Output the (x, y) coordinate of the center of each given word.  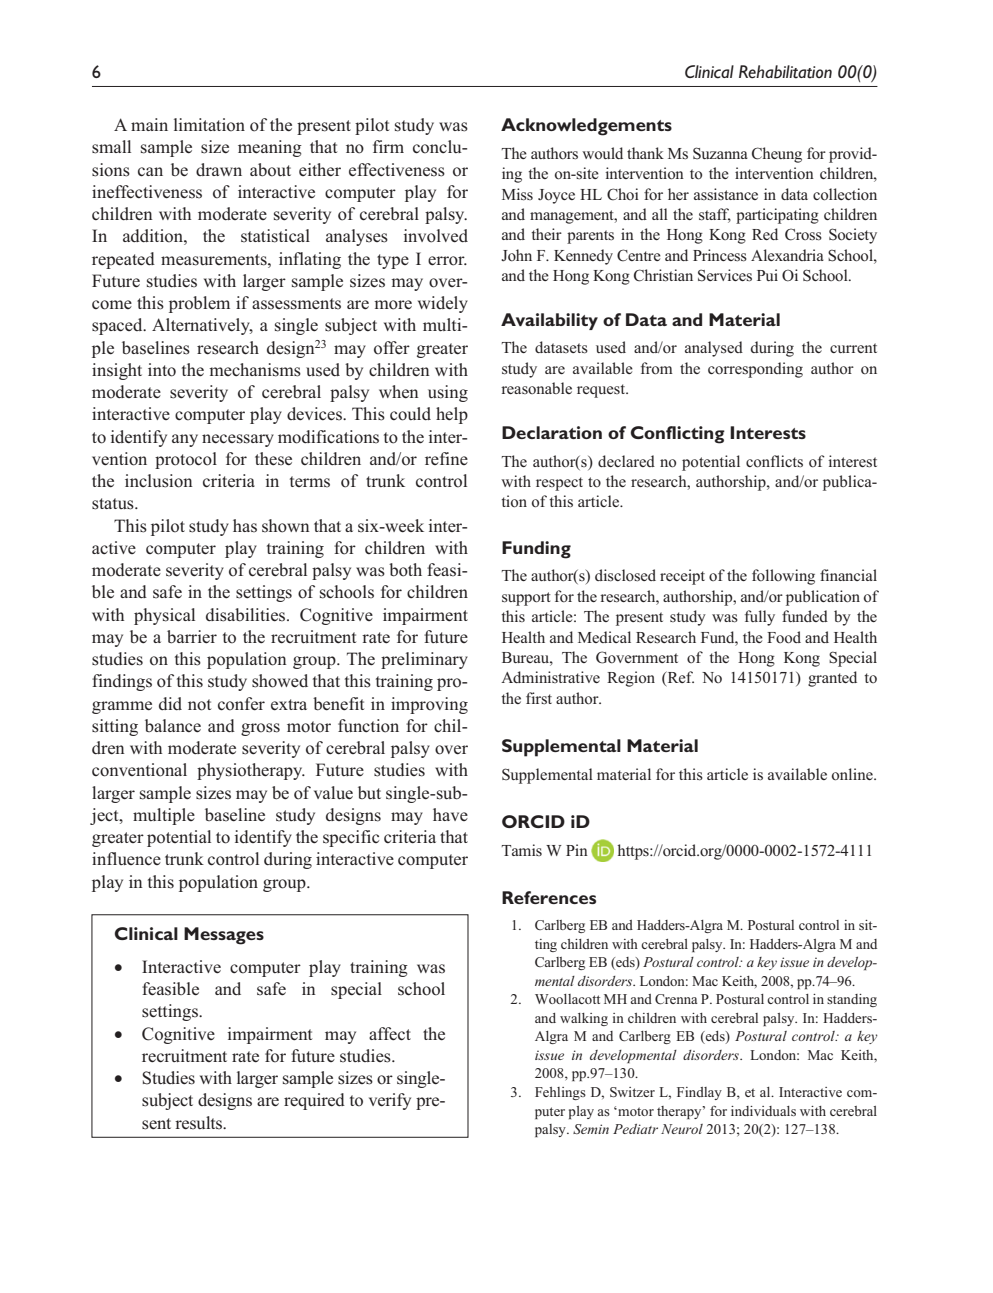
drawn (219, 169)
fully (760, 618)
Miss (517, 194)
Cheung (777, 155)
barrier (192, 637)
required (314, 1101)
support (526, 599)
